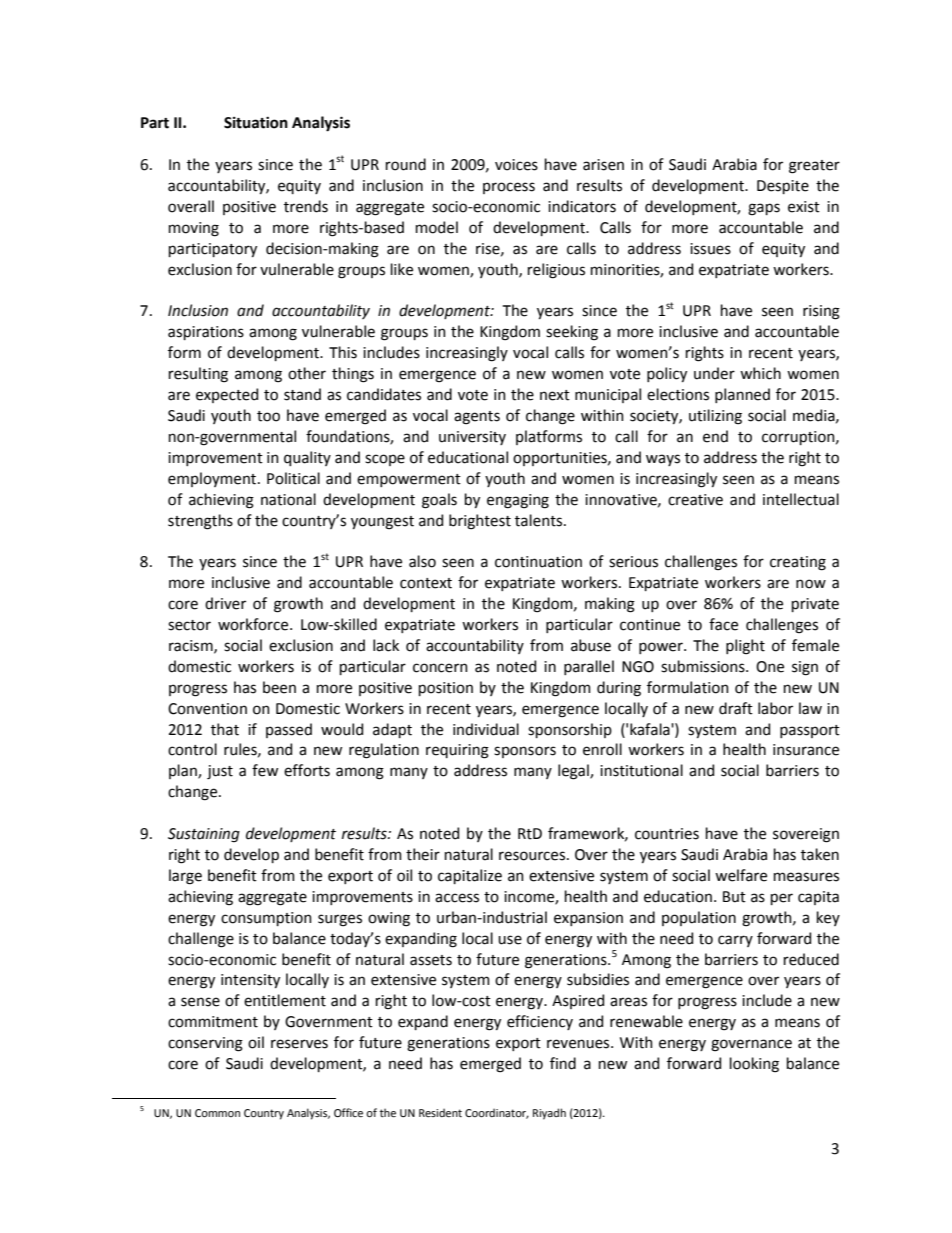  What do you see at coordinates (801, 499) in the document?
I see `intellectual` at bounding box center [801, 499].
